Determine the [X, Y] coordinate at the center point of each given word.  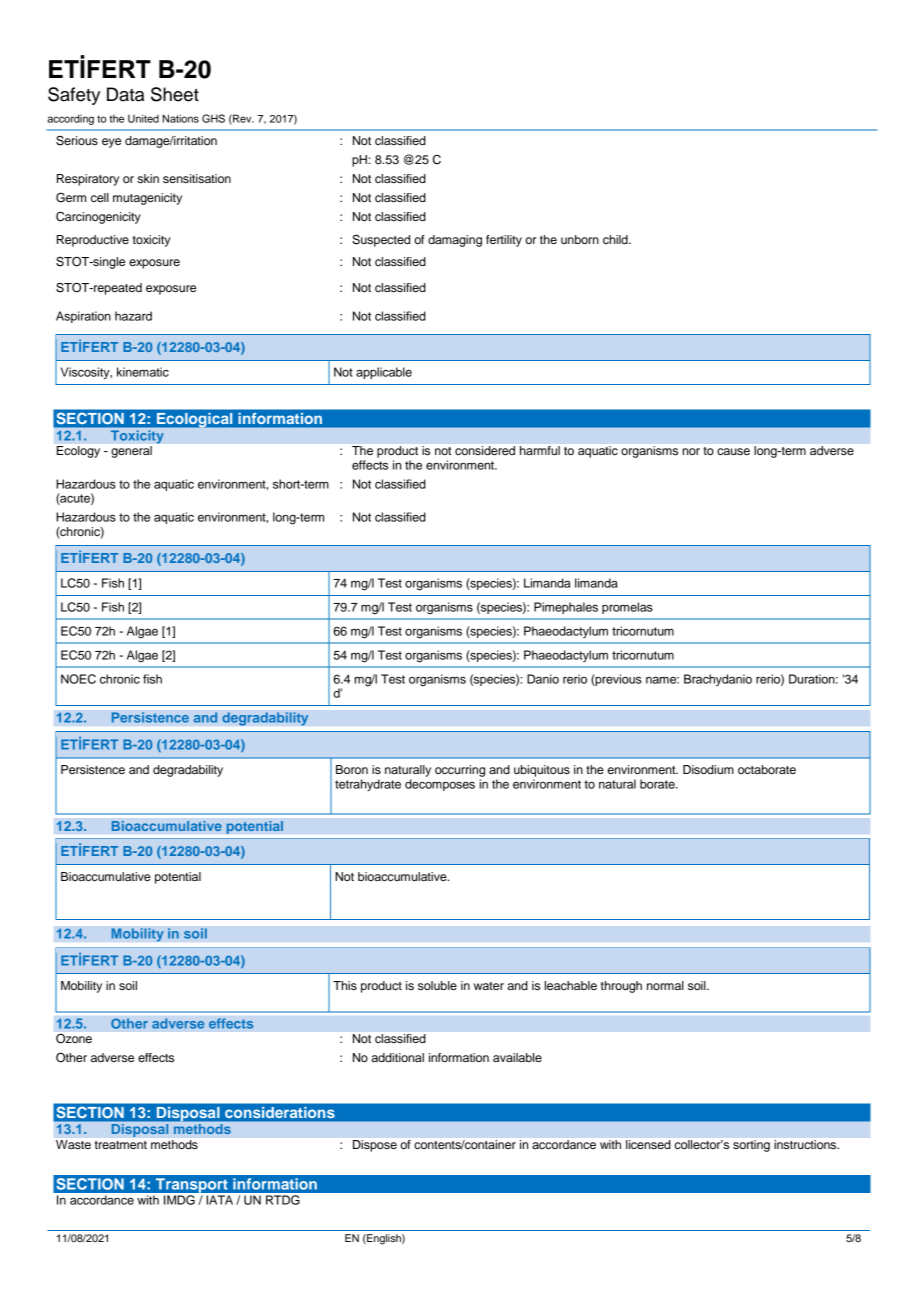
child [616, 239]
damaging [455, 241]
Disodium [708, 769]
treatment [121, 1145]
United [143, 118]
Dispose [375, 1146]
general [131, 452]
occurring [460, 771]
